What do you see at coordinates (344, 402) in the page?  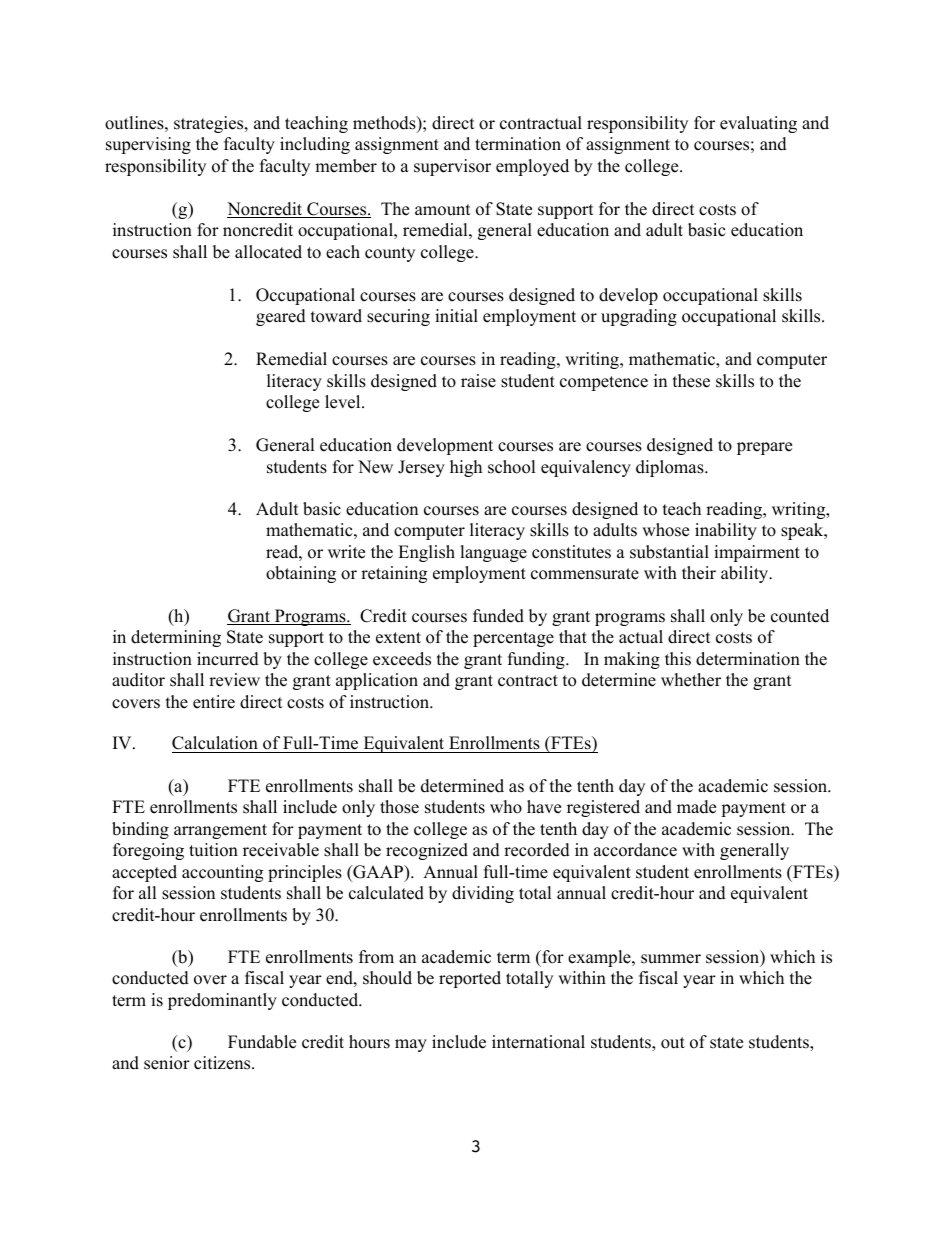 I see `level` at bounding box center [344, 402].
